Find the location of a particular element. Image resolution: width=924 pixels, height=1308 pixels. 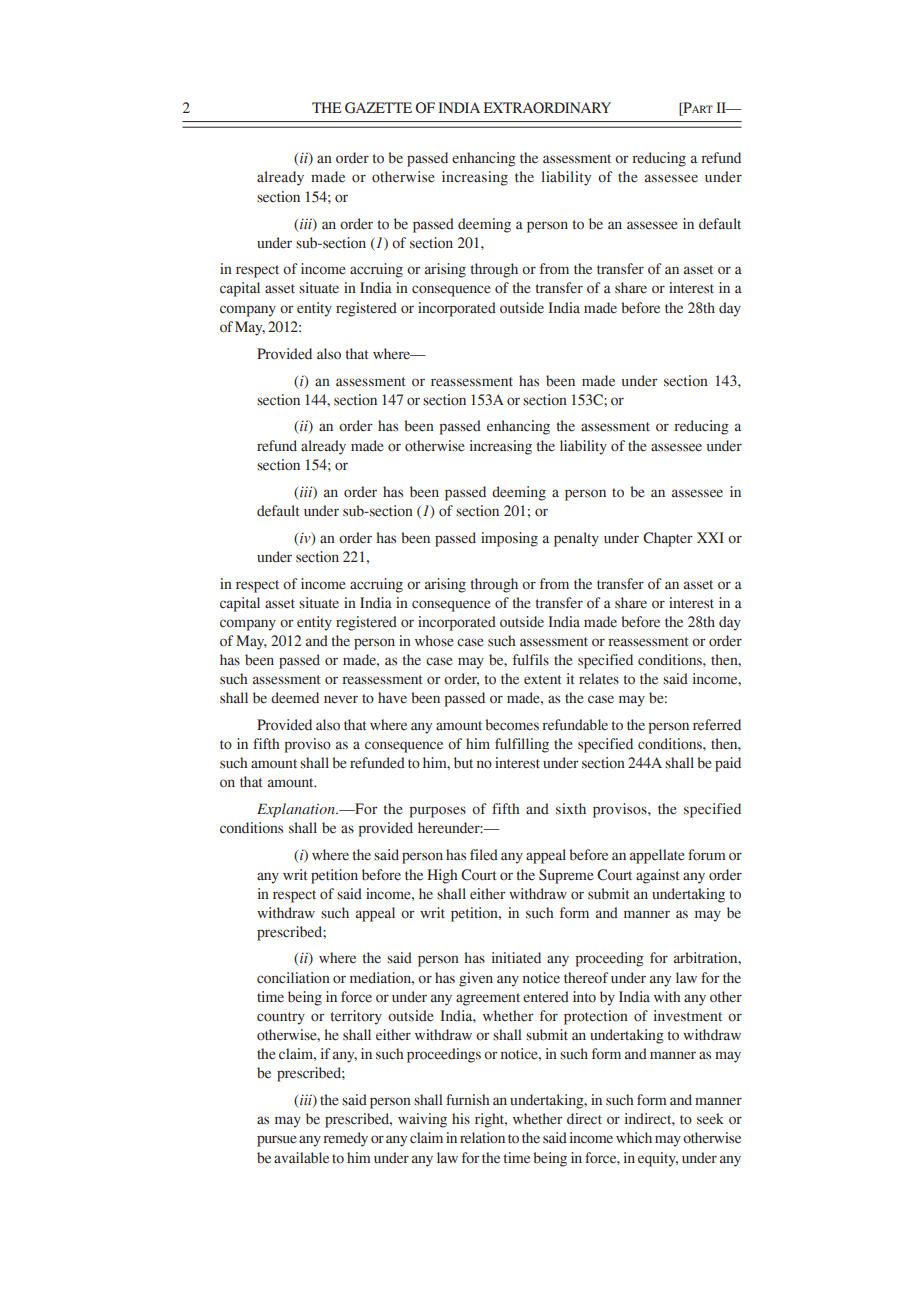

GAZETTE is located at coordinates (378, 108).
